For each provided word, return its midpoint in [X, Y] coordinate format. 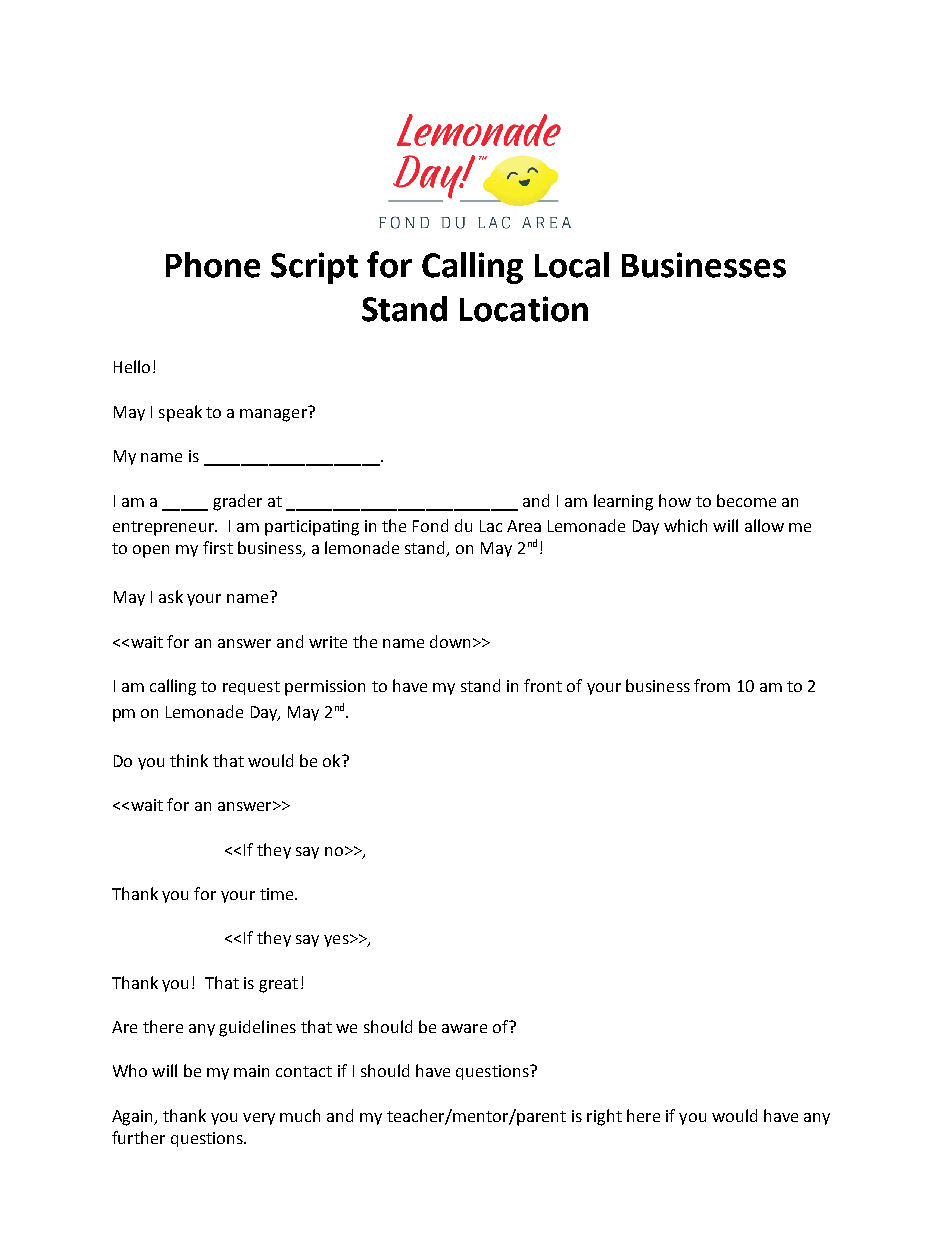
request [251, 688]
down [450, 641]
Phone [213, 265]
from [712, 685]
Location [524, 309]
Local [572, 265]
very [259, 1119]
